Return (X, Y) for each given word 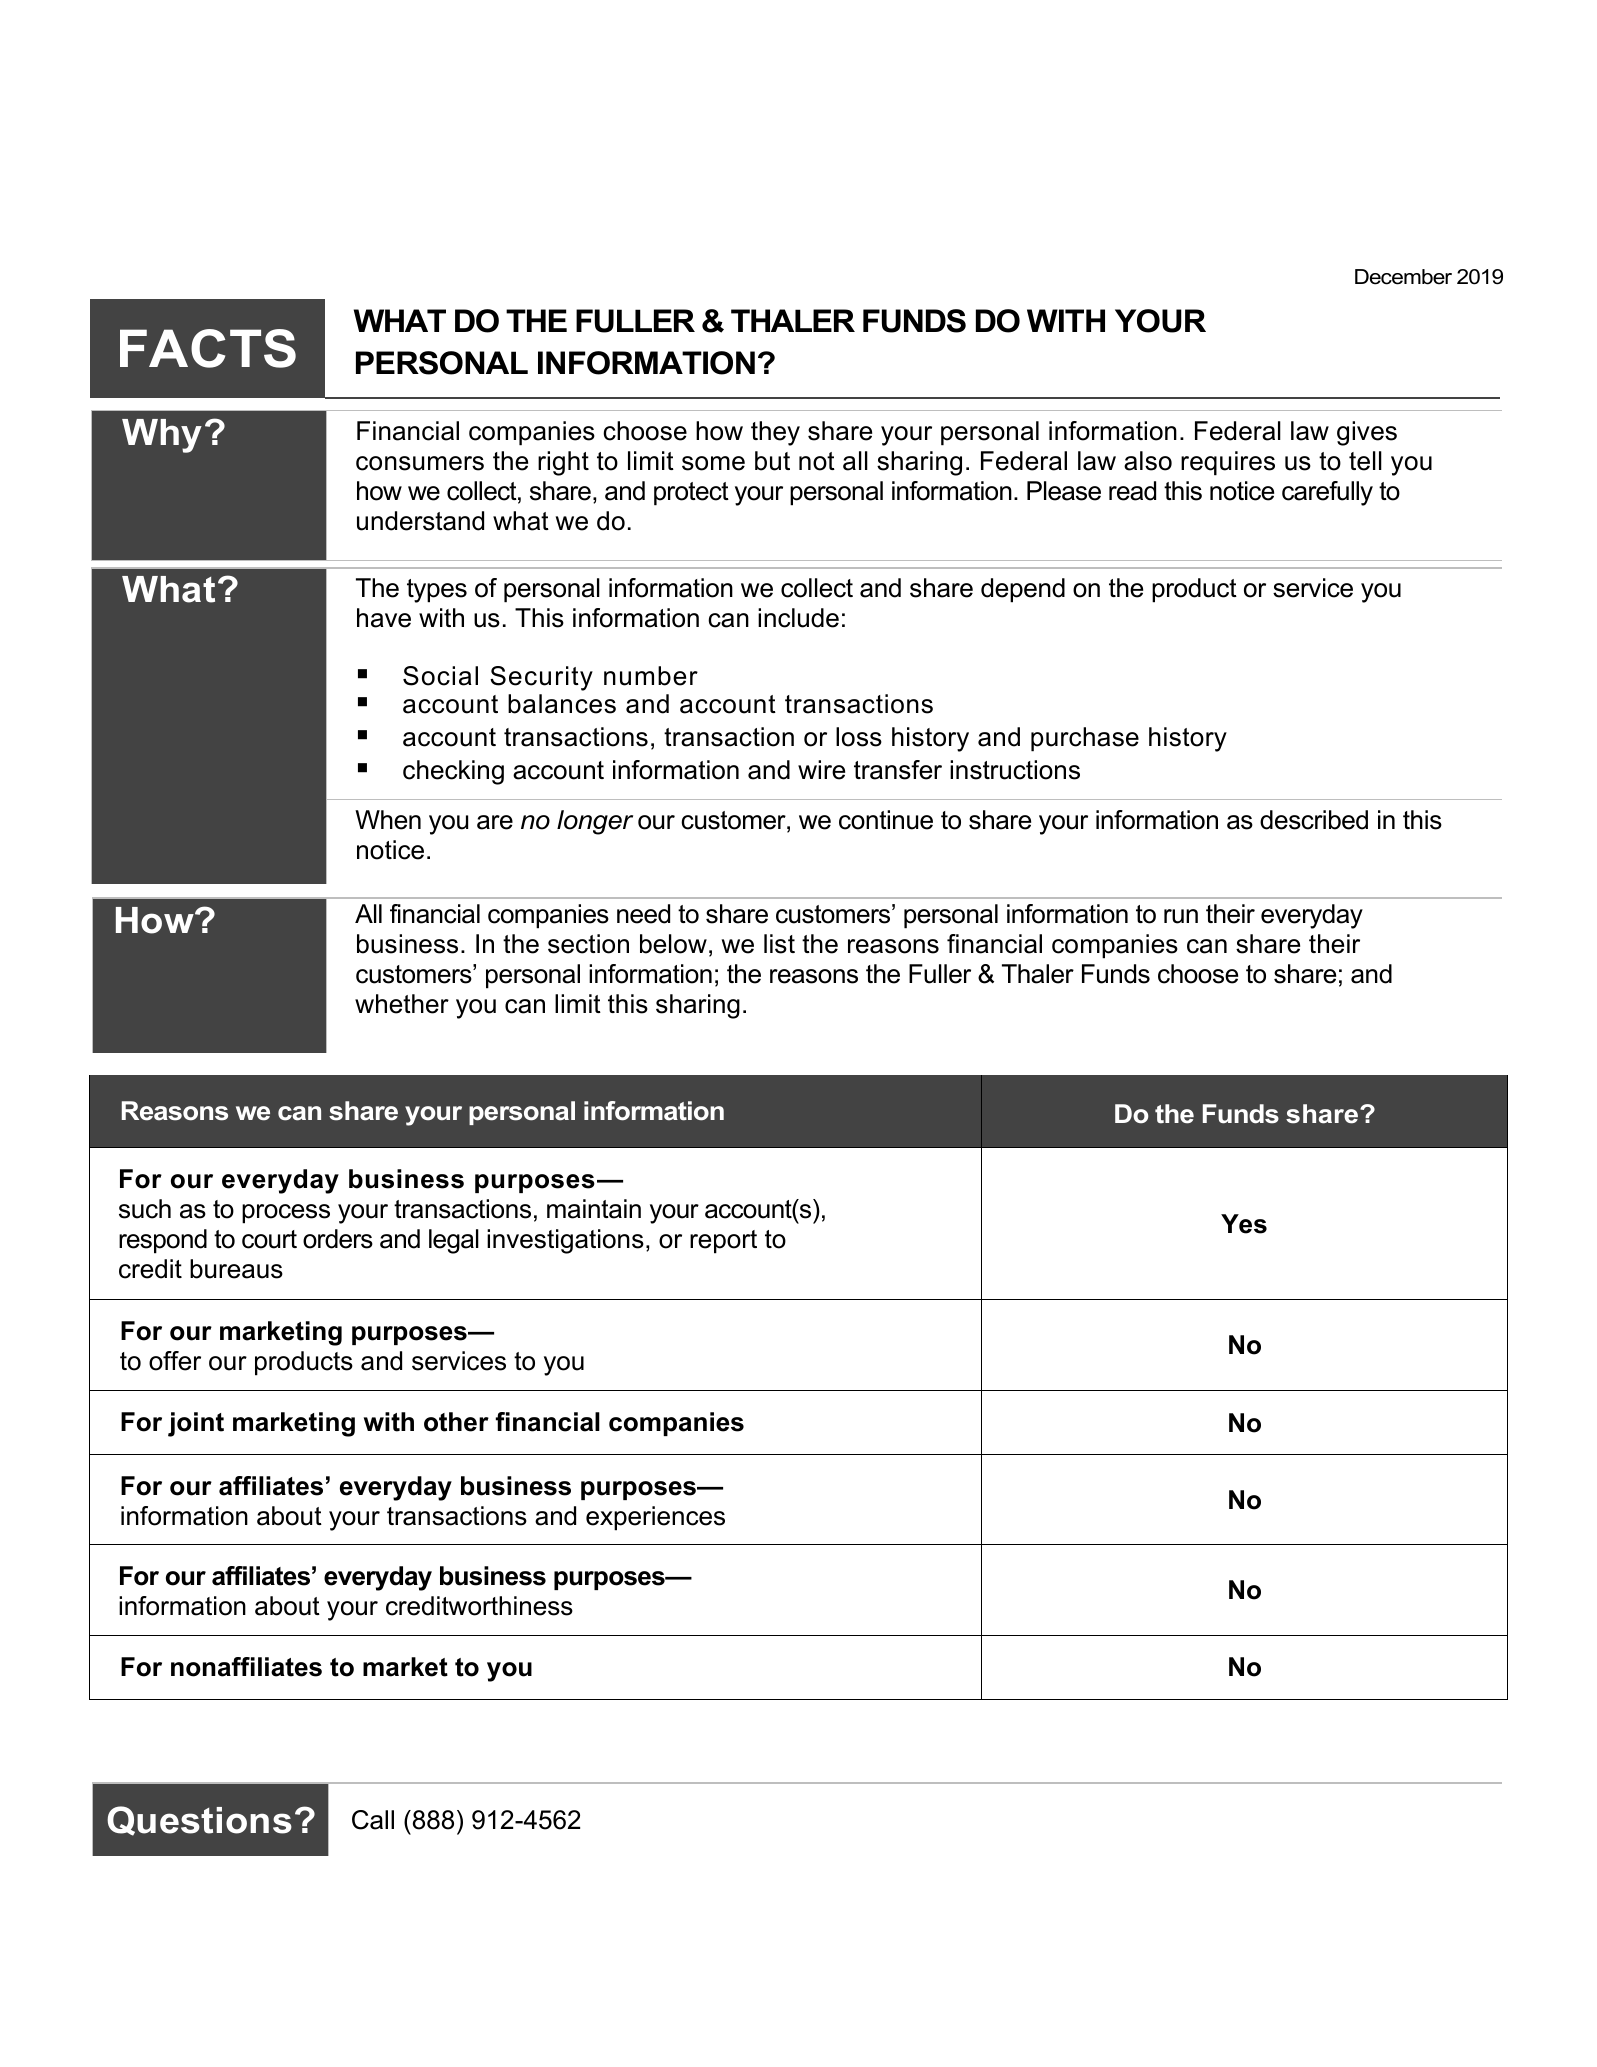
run (1181, 916)
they (775, 433)
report (723, 1242)
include (798, 618)
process (286, 1214)
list (779, 944)
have (384, 618)
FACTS (208, 348)
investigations (565, 1241)
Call (373, 1820)
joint (196, 1424)
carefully (1327, 493)
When (388, 820)
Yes (1244, 1224)
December (1403, 277)
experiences (655, 1518)
